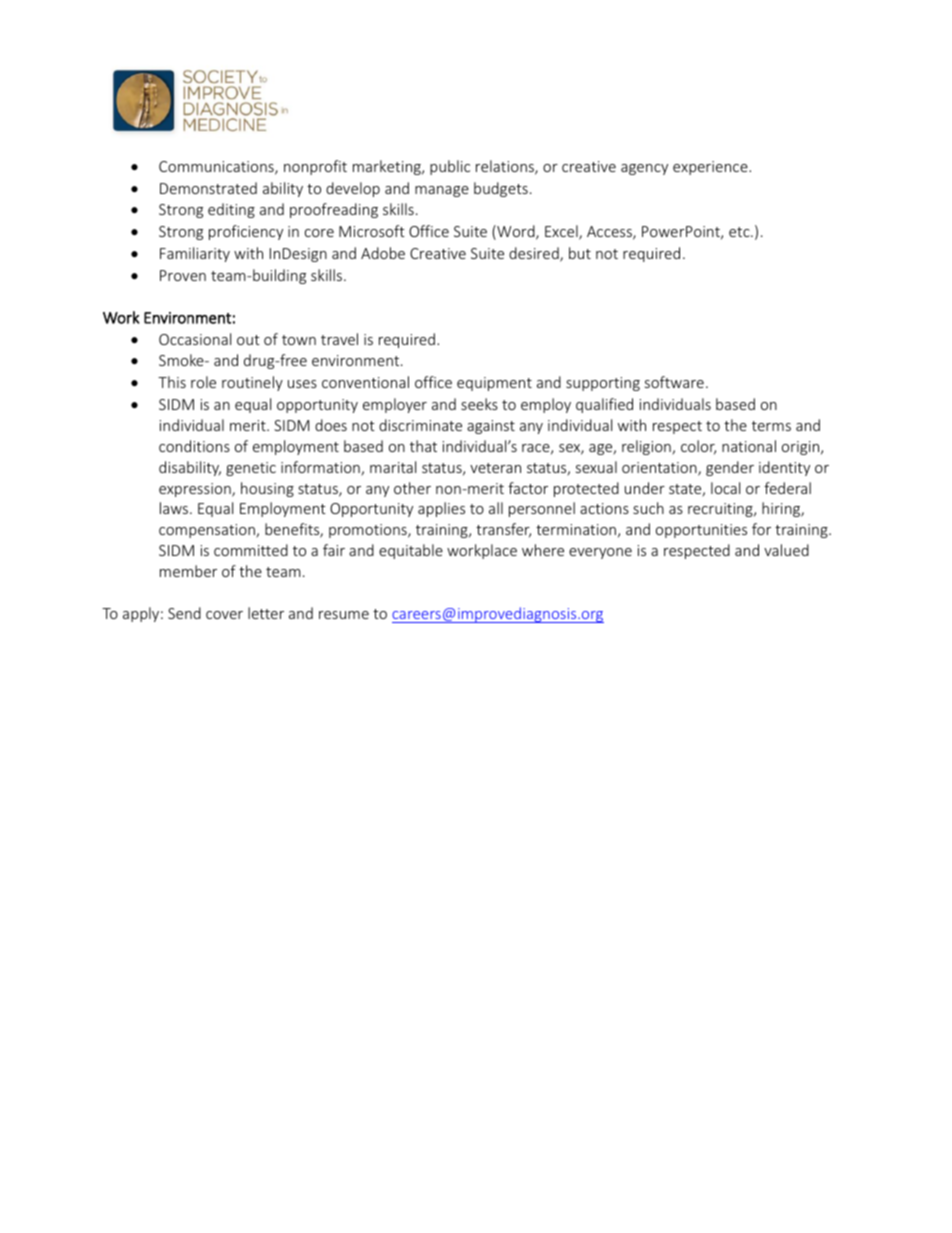 The image size is (952, 1233). I want to click on against, so click(491, 427).
